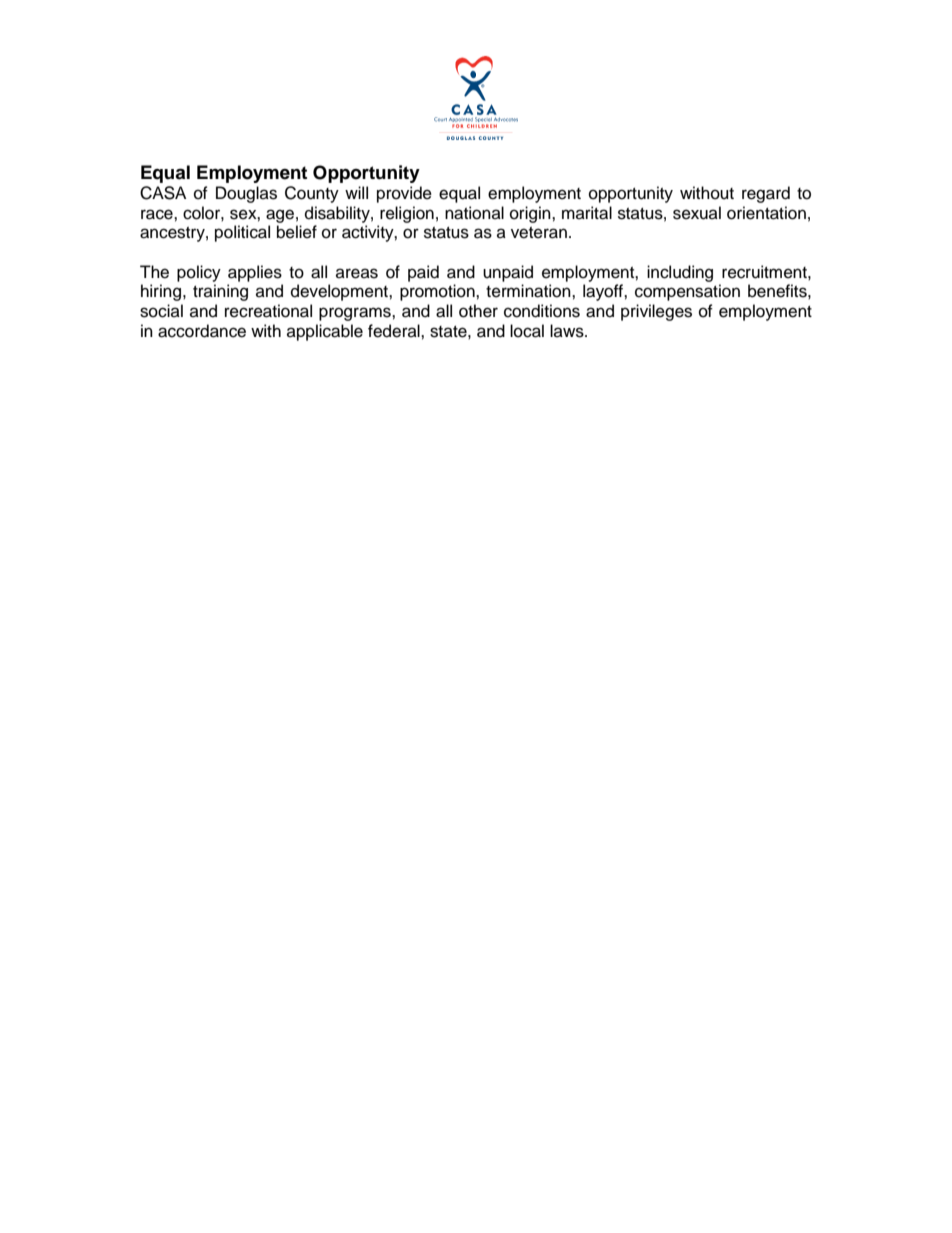 This screenshot has width=952, height=1233. I want to click on regard, so click(766, 194).
